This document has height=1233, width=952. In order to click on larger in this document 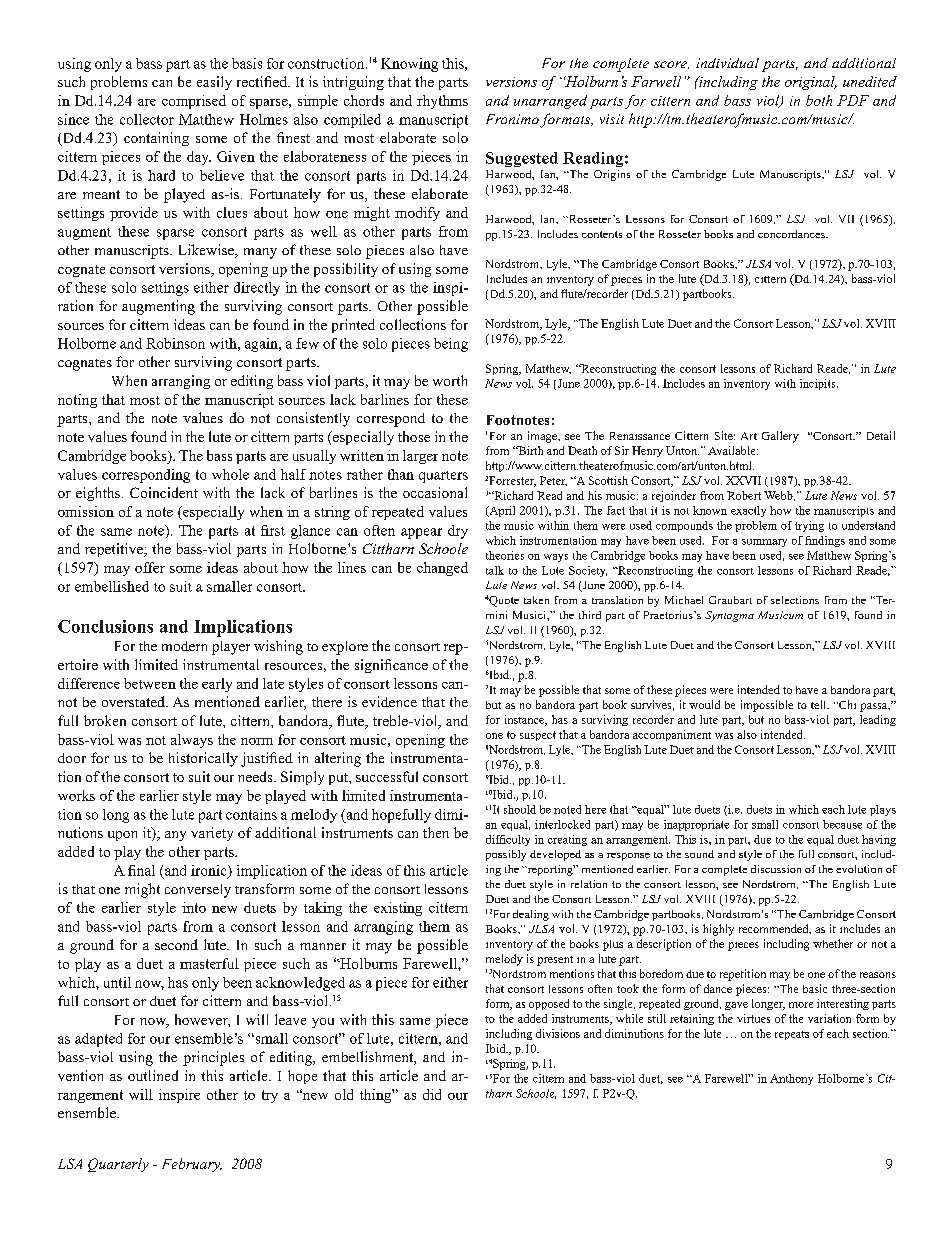, I will do `click(420, 457)`.
